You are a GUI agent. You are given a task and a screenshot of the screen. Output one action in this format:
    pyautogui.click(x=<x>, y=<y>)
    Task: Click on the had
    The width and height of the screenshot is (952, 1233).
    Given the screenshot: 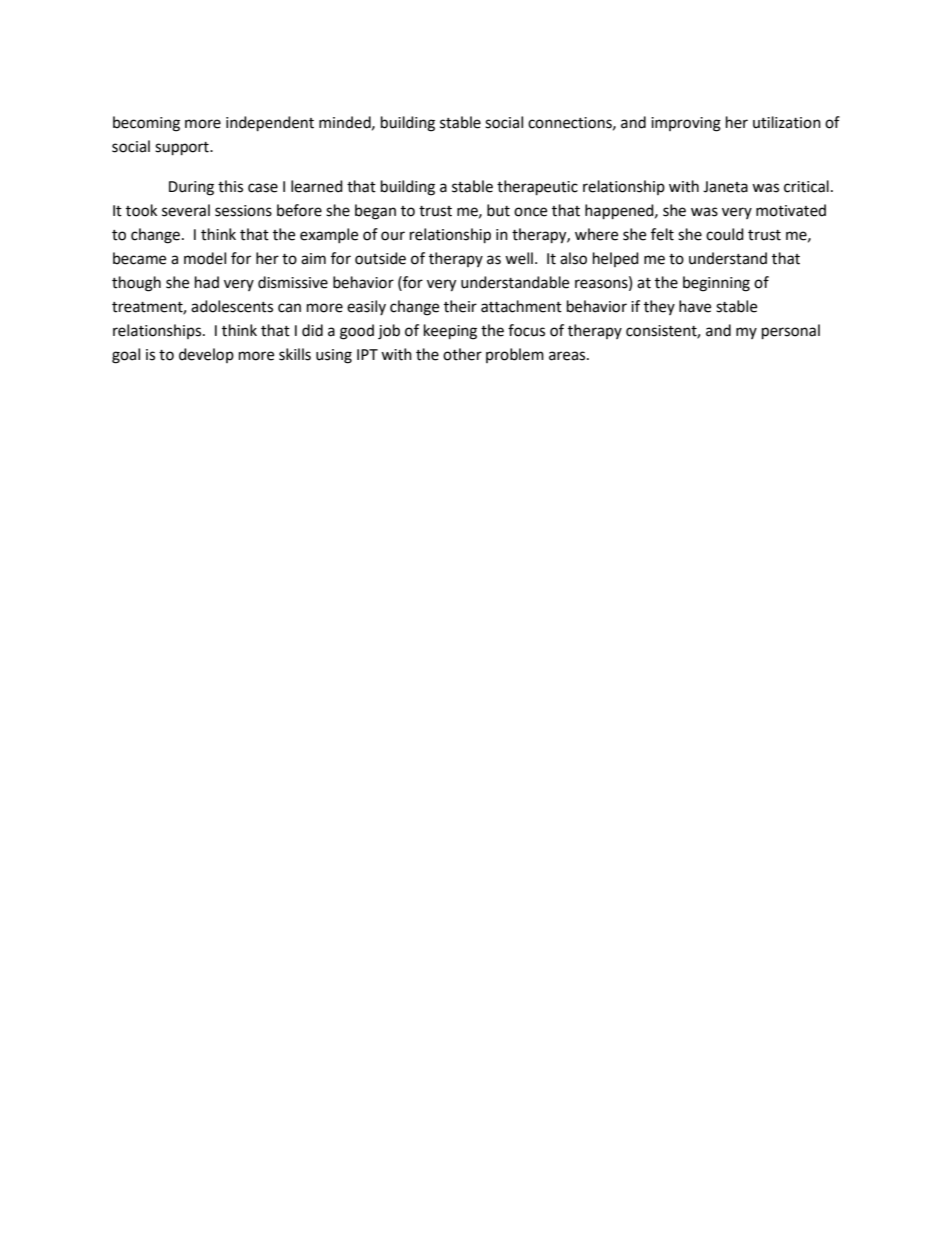 What is the action you would take?
    pyautogui.click(x=207, y=282)
